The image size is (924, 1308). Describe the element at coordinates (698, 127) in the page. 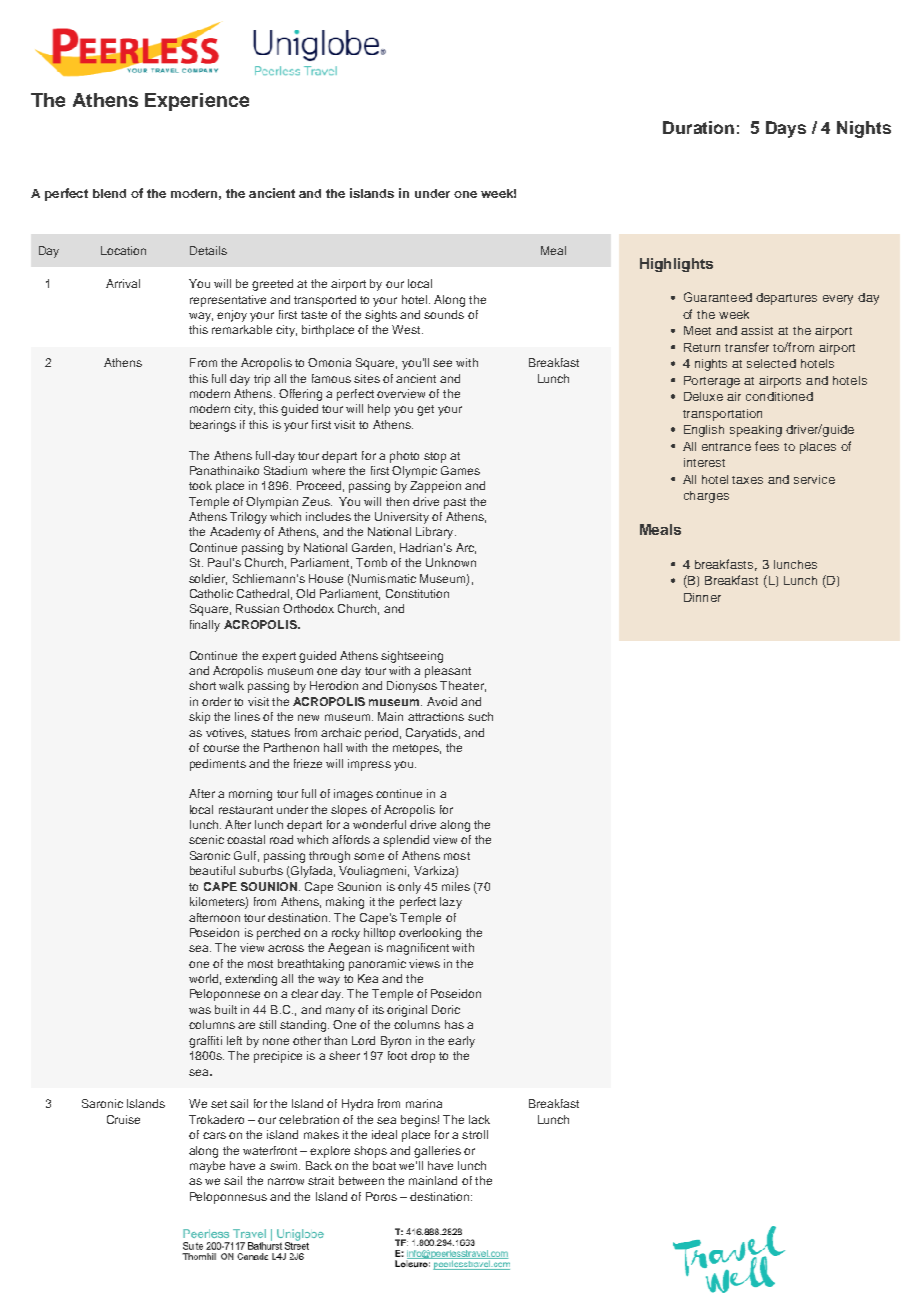

I see `Duration` at that location.
